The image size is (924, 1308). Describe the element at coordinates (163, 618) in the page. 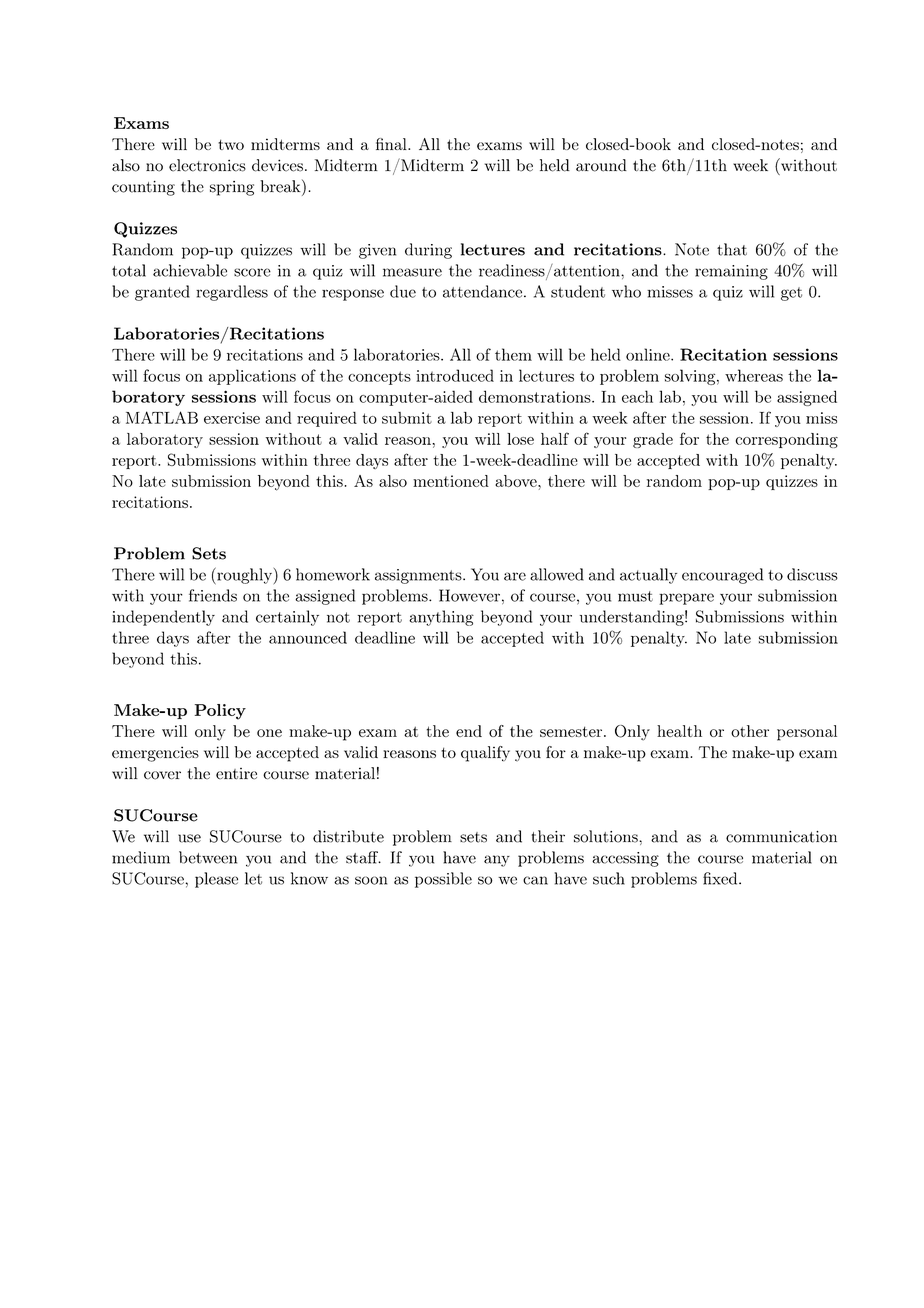

I see `independently` at that location.
